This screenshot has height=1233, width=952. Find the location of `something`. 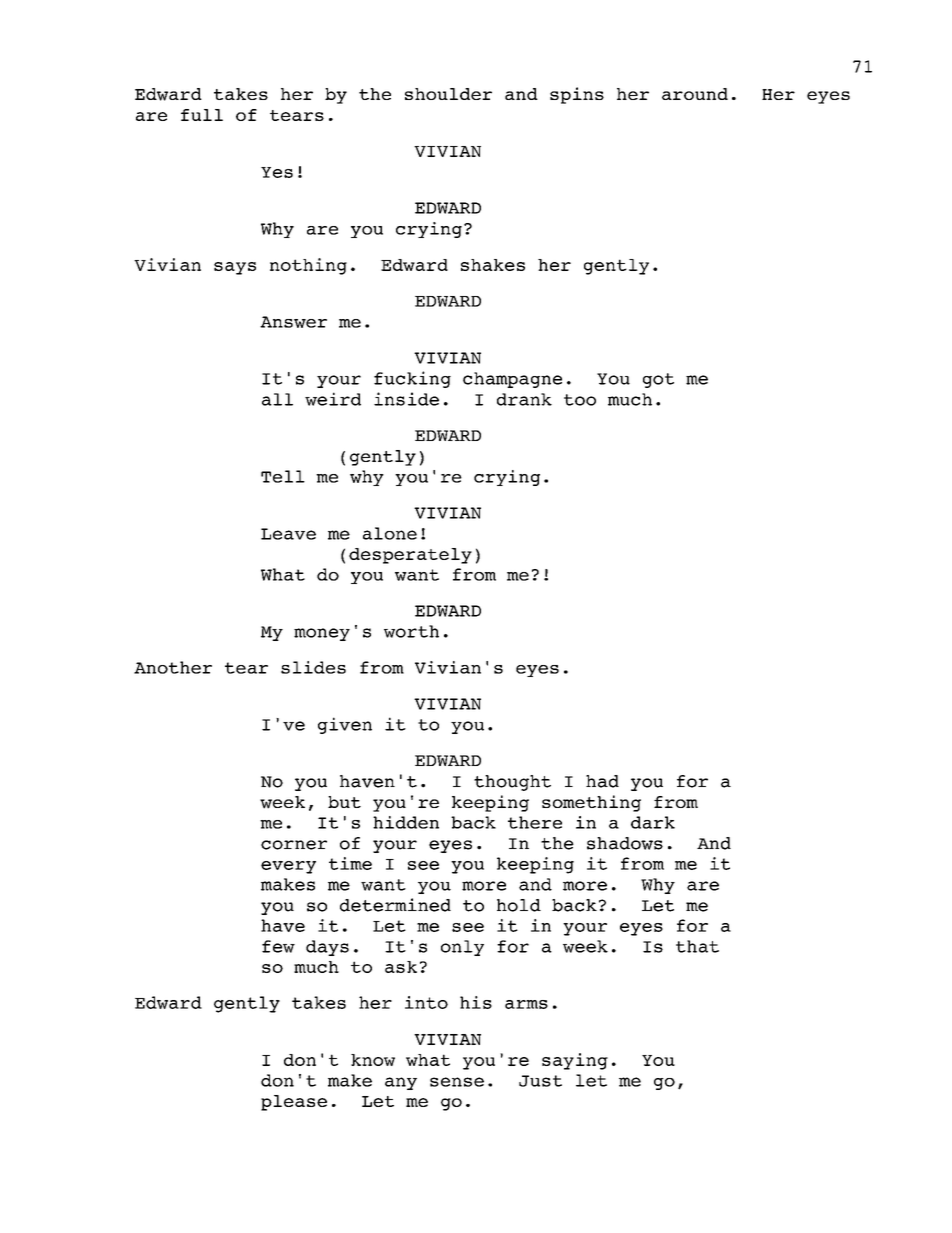

something is located at coordinates (591, 803).
